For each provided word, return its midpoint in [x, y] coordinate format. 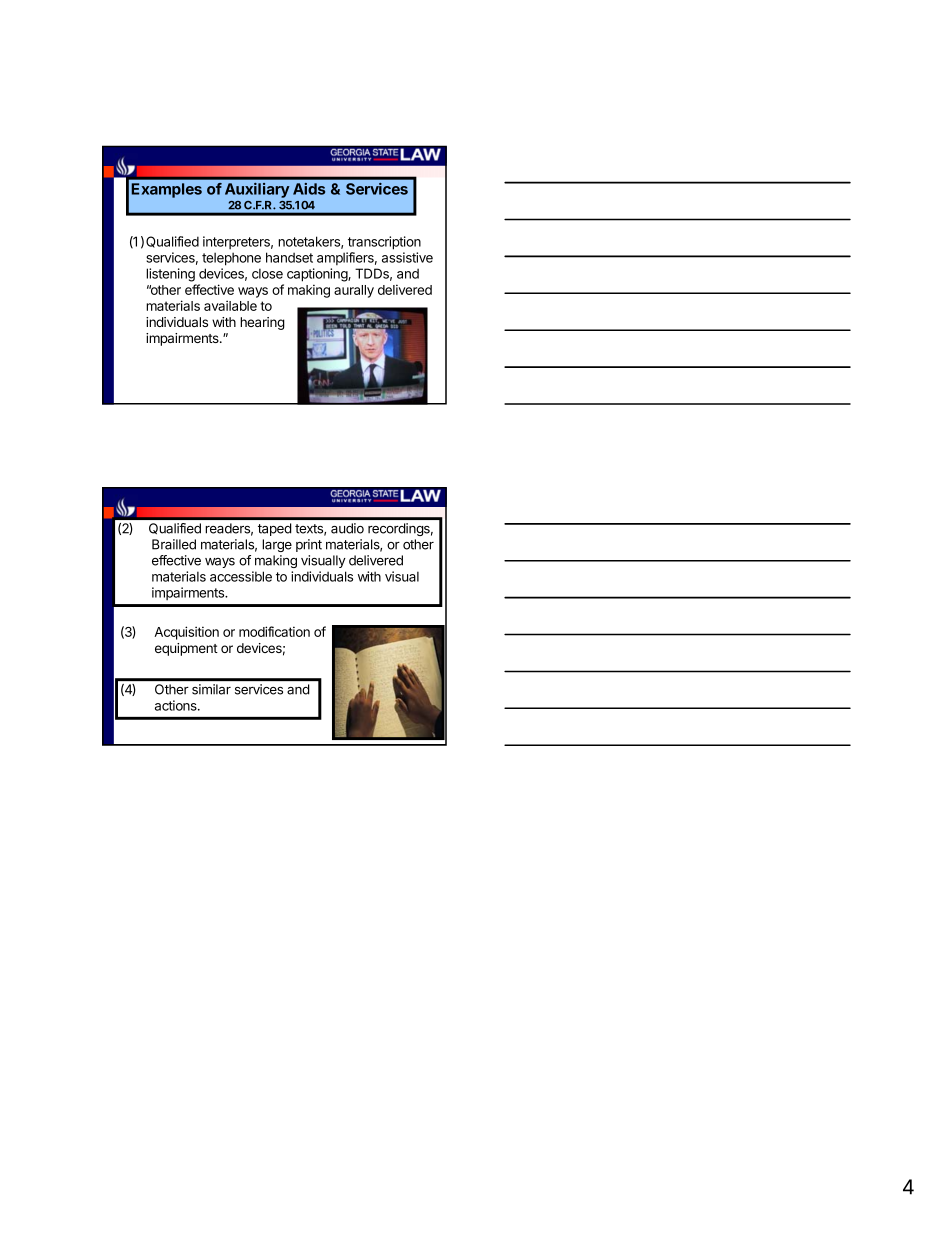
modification [274, 631]
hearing [262, 323]
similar [211, 689]
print [309, 545]
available [230, 305]
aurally [354, 291]
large [277, 545]
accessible [241, 576]
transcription [384, 243]
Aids [309, 189]
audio [347, 528]
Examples [166, 190]
